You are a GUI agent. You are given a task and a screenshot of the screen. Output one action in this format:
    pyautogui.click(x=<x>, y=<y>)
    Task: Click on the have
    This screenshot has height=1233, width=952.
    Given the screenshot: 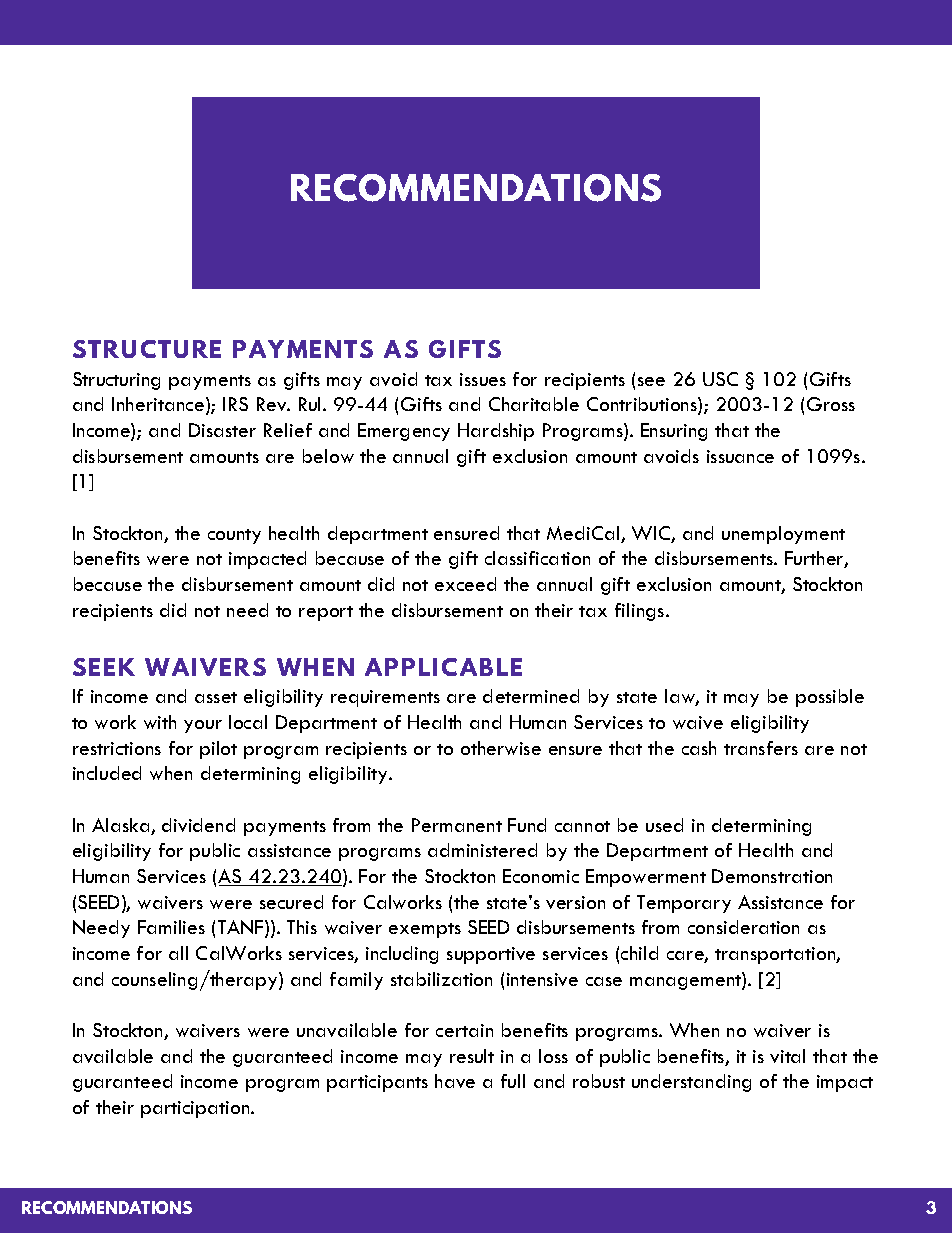 What is the action you would take?
    pyautogui.click(x=455, y=1081)
